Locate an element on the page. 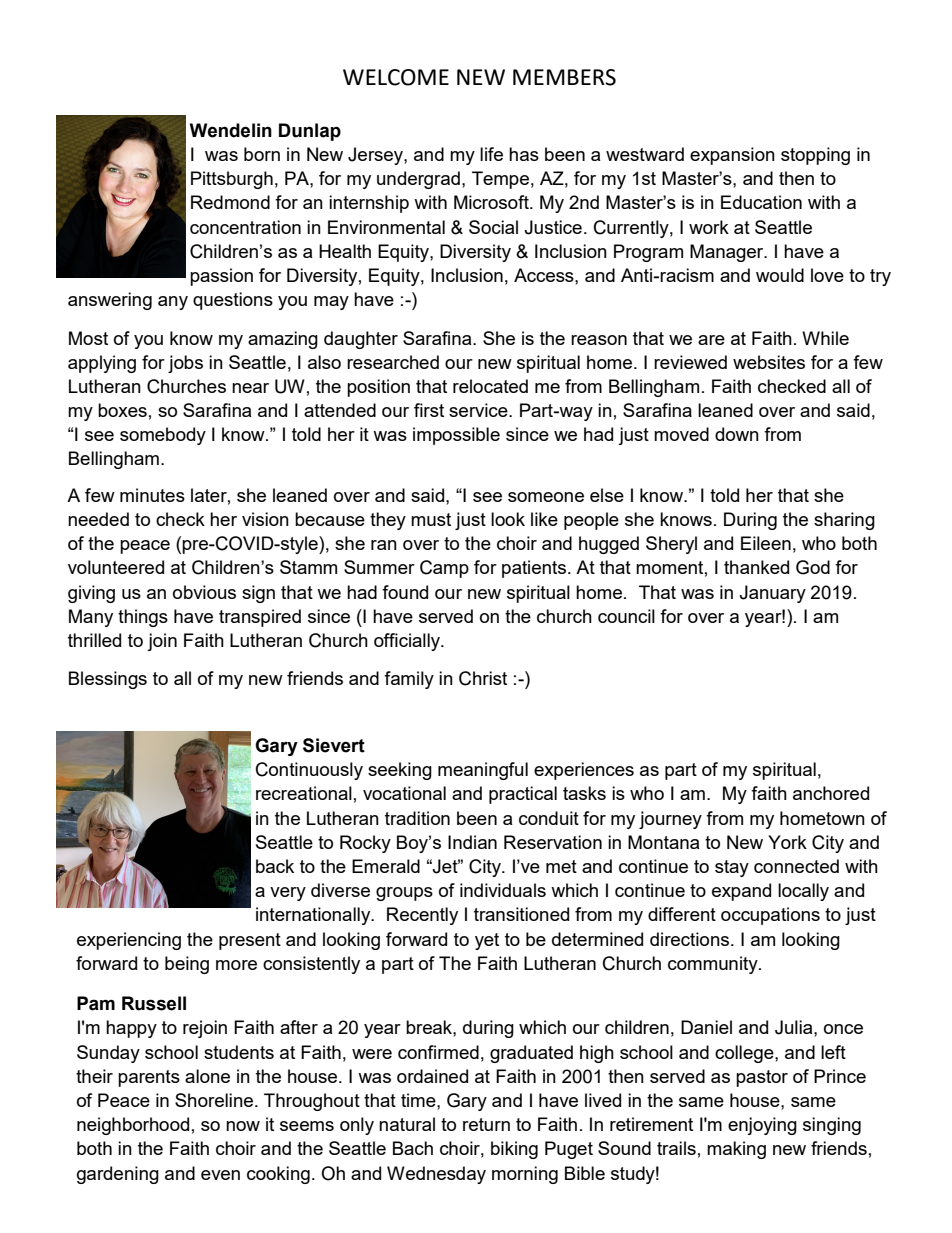 The image size is (952, 1233). born is located at coordinates (262, 154).
